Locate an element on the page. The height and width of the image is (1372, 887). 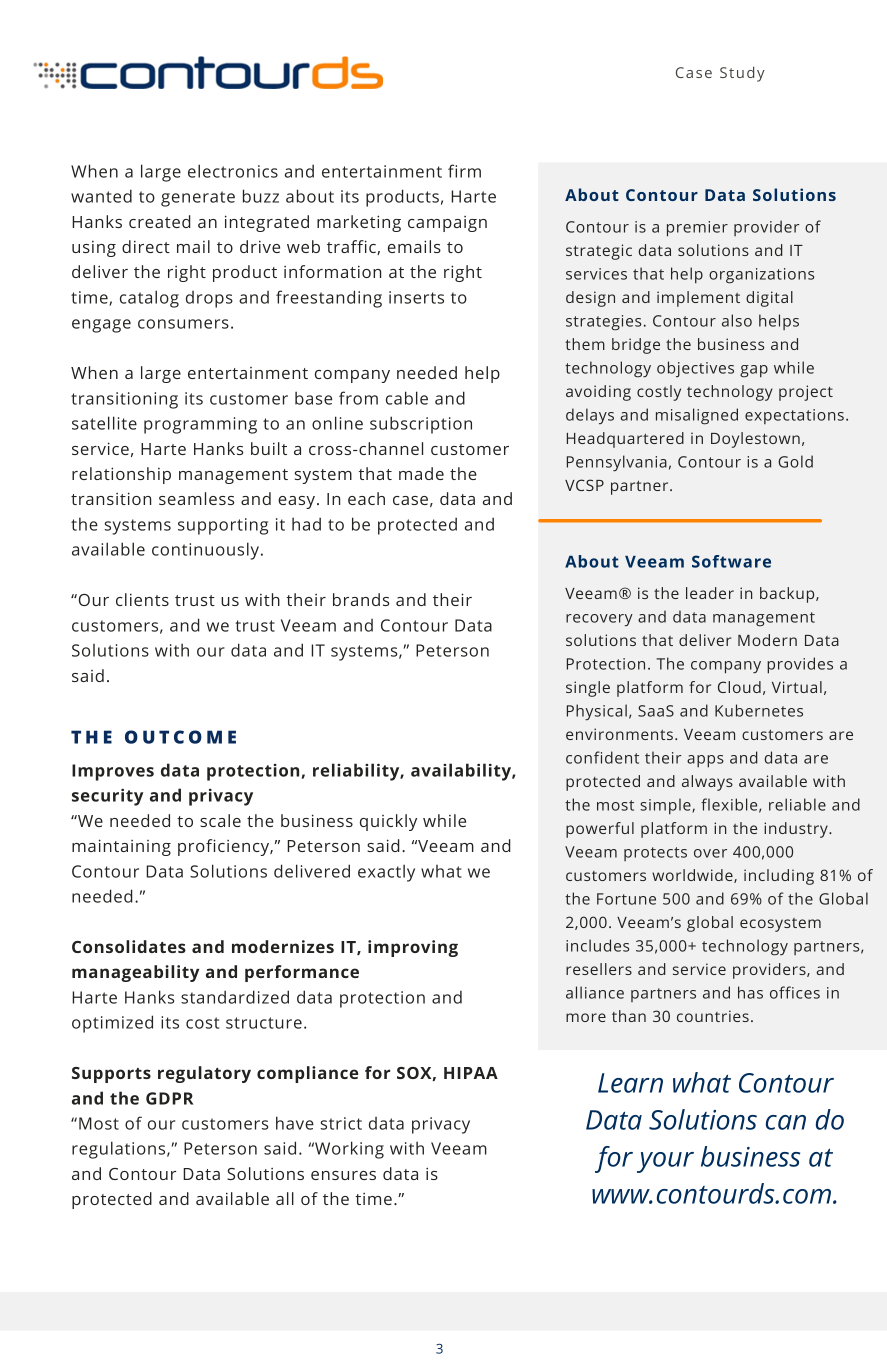
programming is located at coordinates (200, 425).
